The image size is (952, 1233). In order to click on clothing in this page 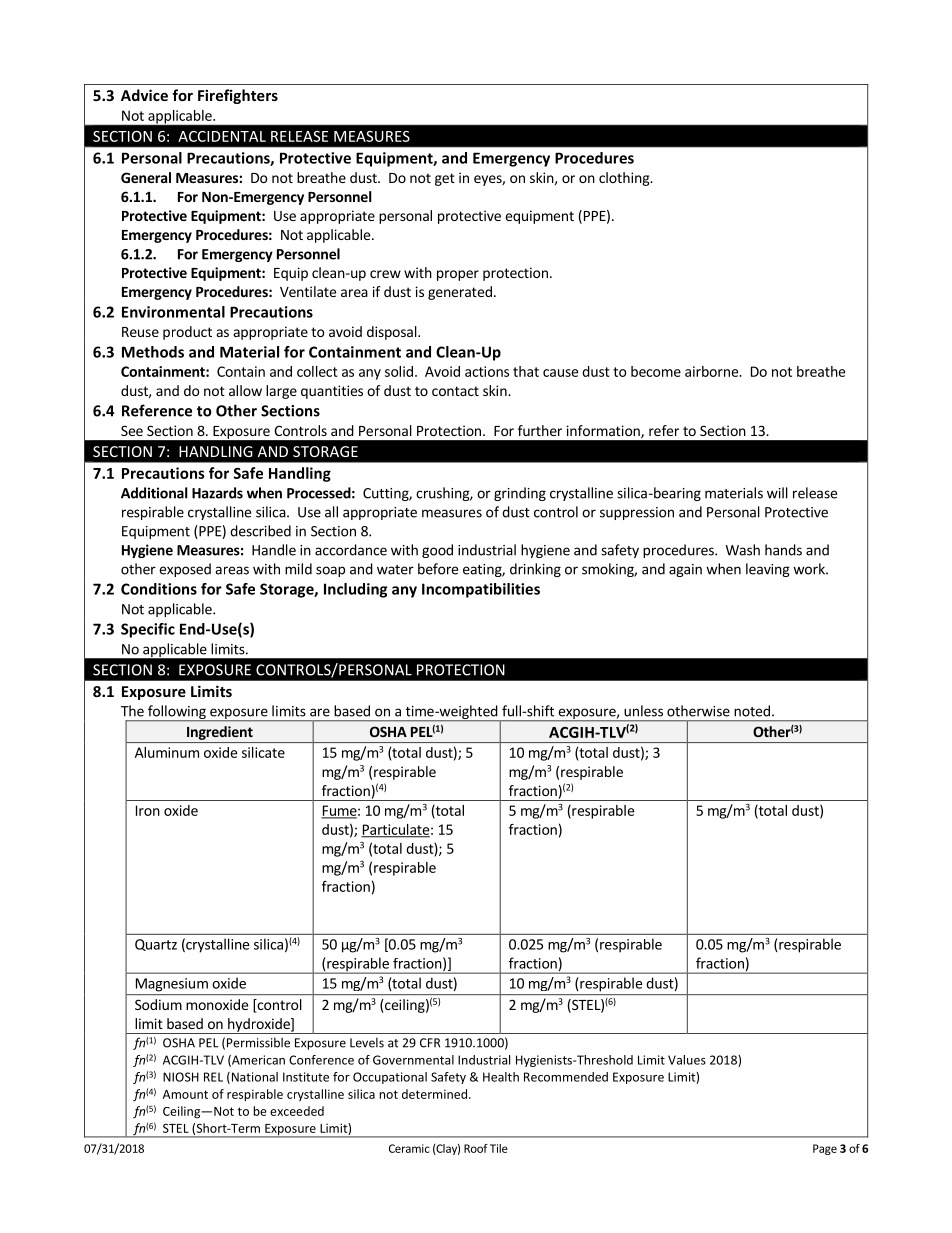, I will do `click(625, 179)`.
